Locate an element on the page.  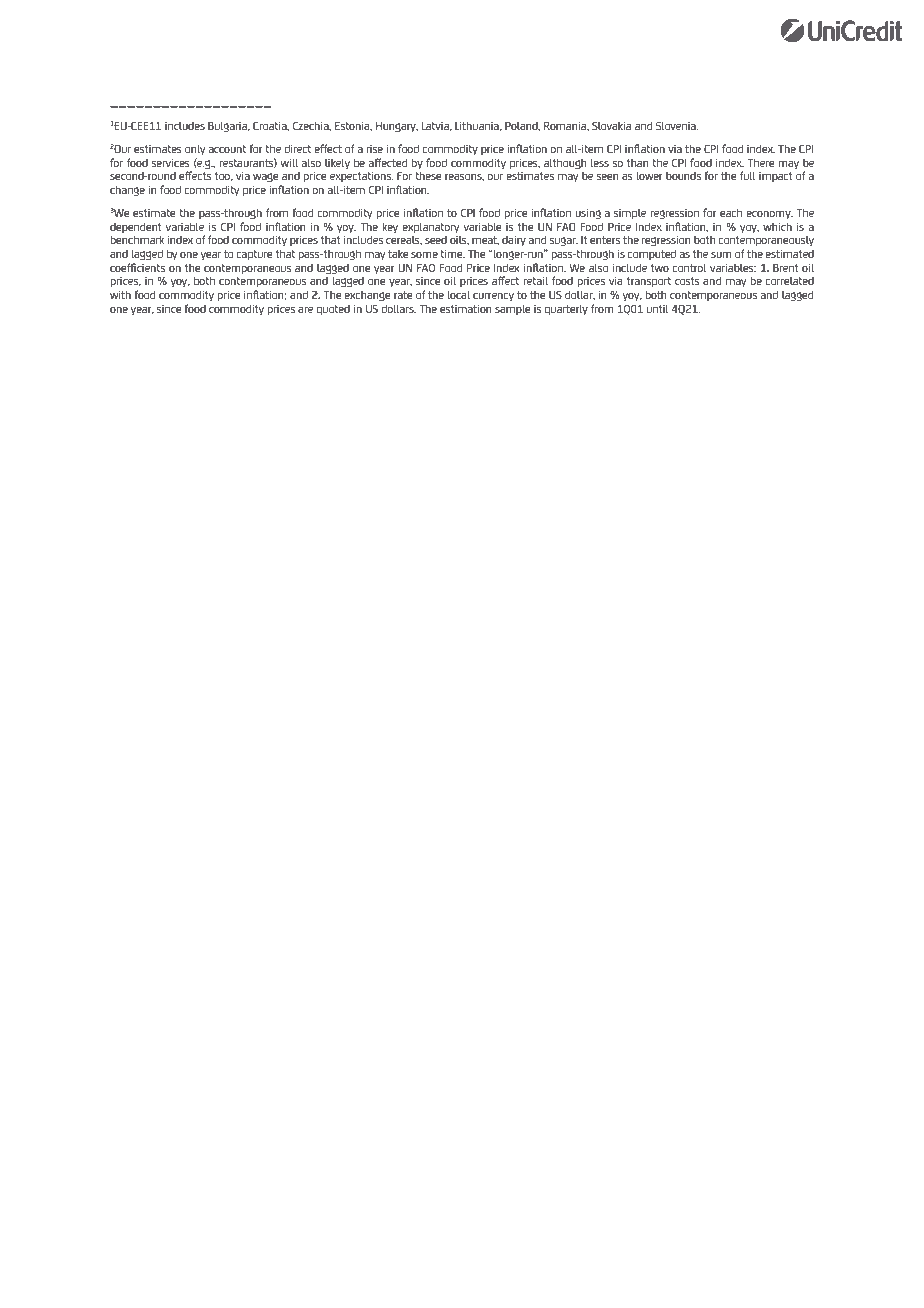
capture is located at coordinates (254, 255).
